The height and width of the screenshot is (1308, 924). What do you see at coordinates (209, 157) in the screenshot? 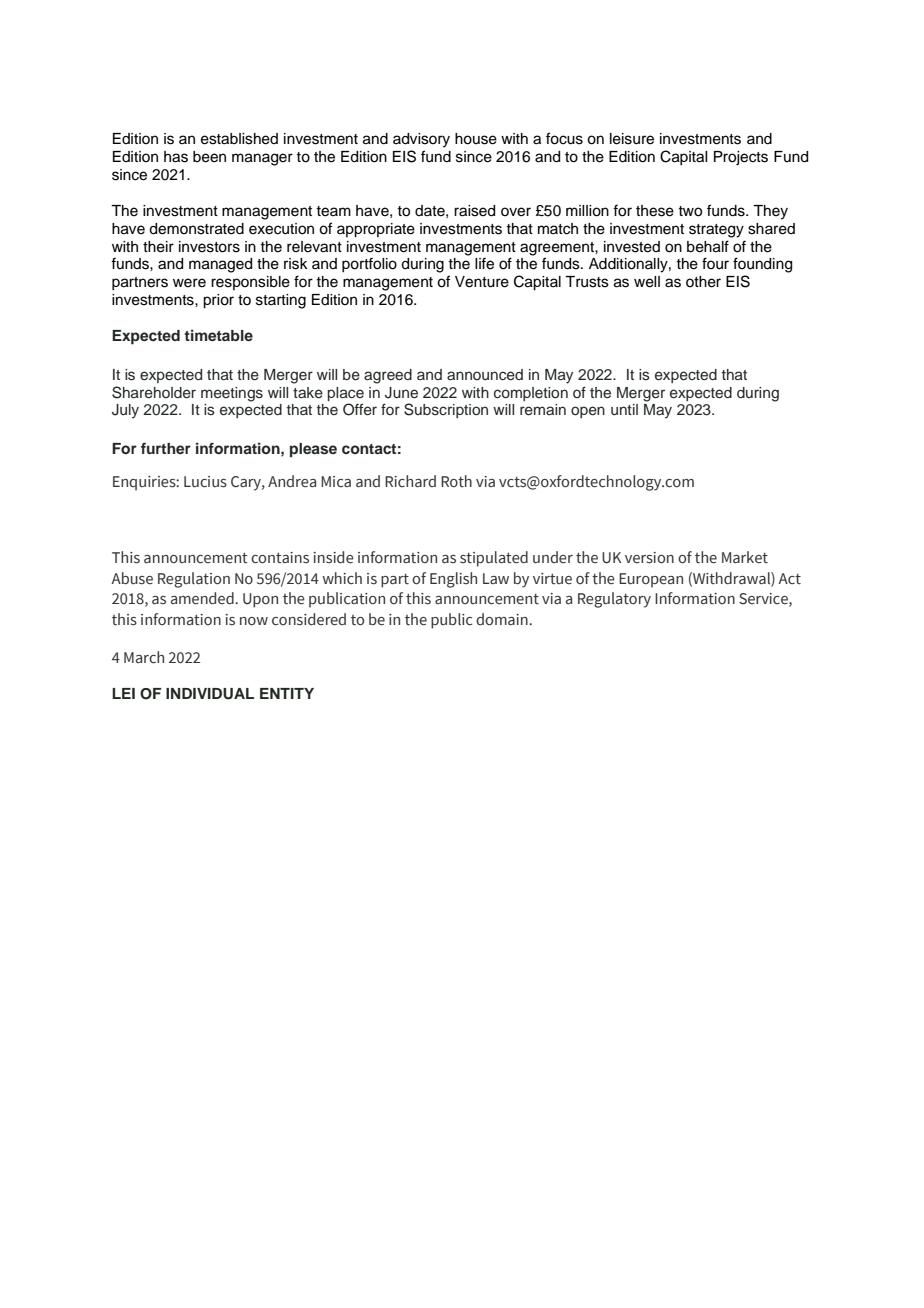
I see `been` at bounding box center [209, 157].
